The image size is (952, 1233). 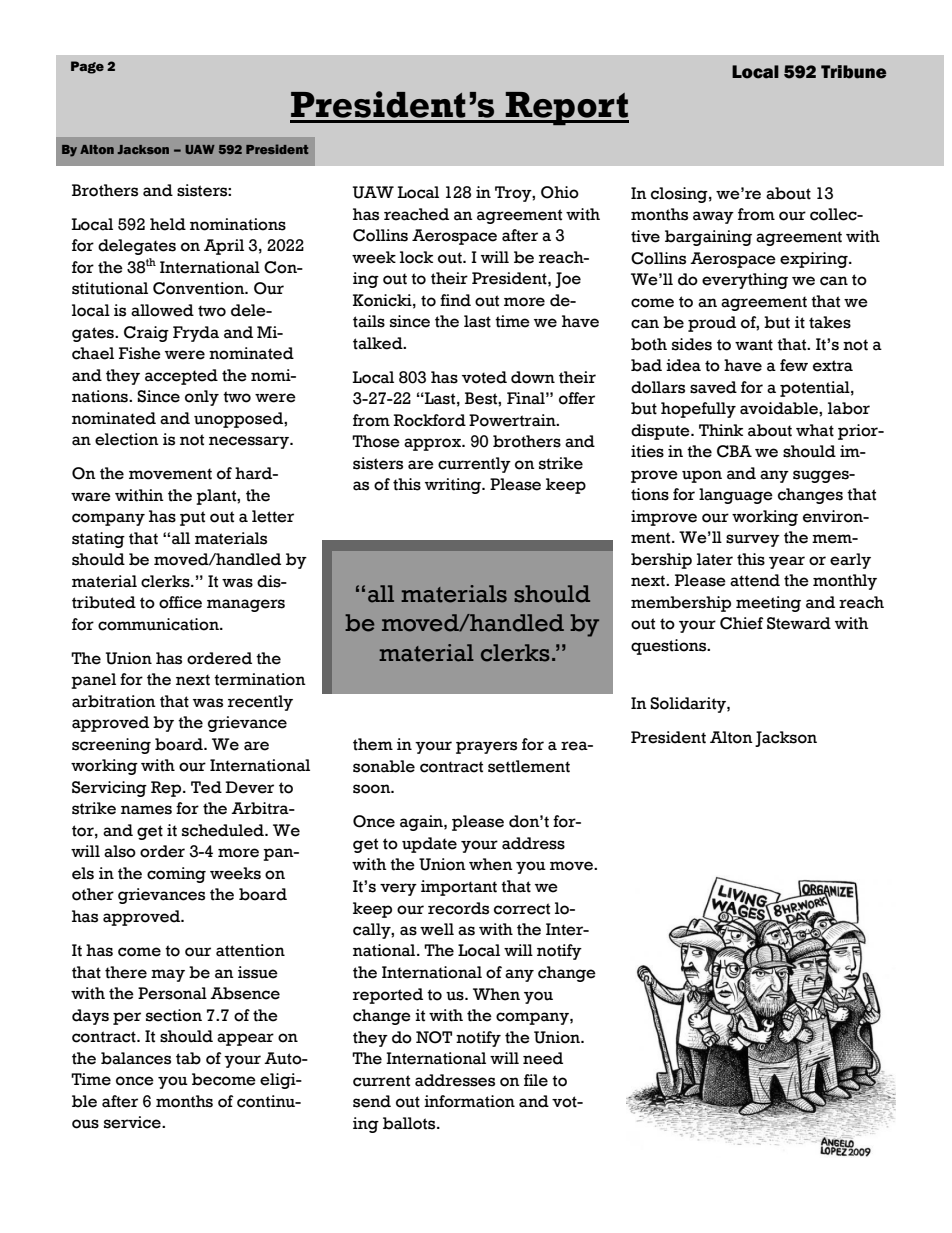 I want to click on important, so click(x=459, y=888).
